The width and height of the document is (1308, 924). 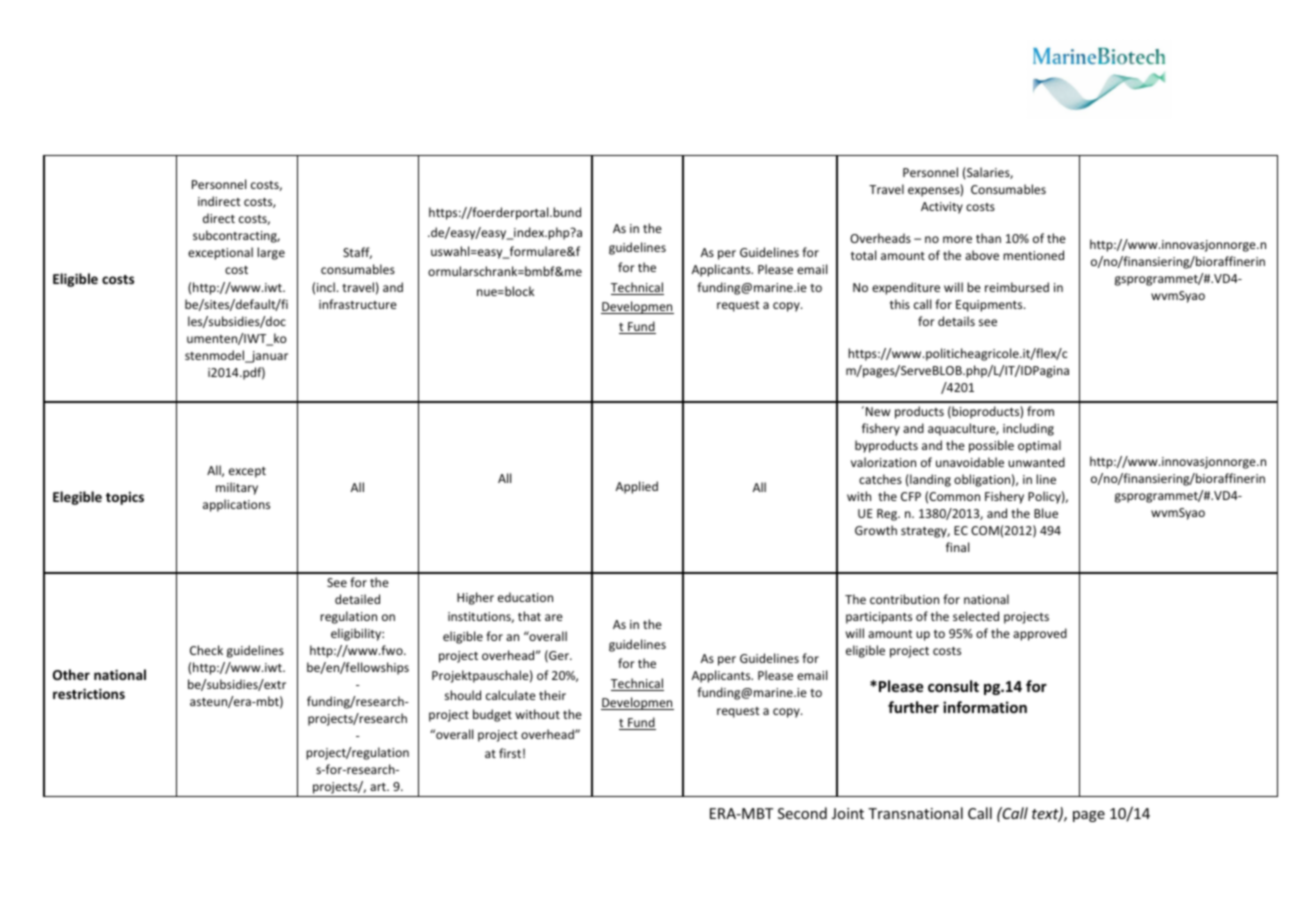 I want to click on Second, so click(x=802, y=813).
